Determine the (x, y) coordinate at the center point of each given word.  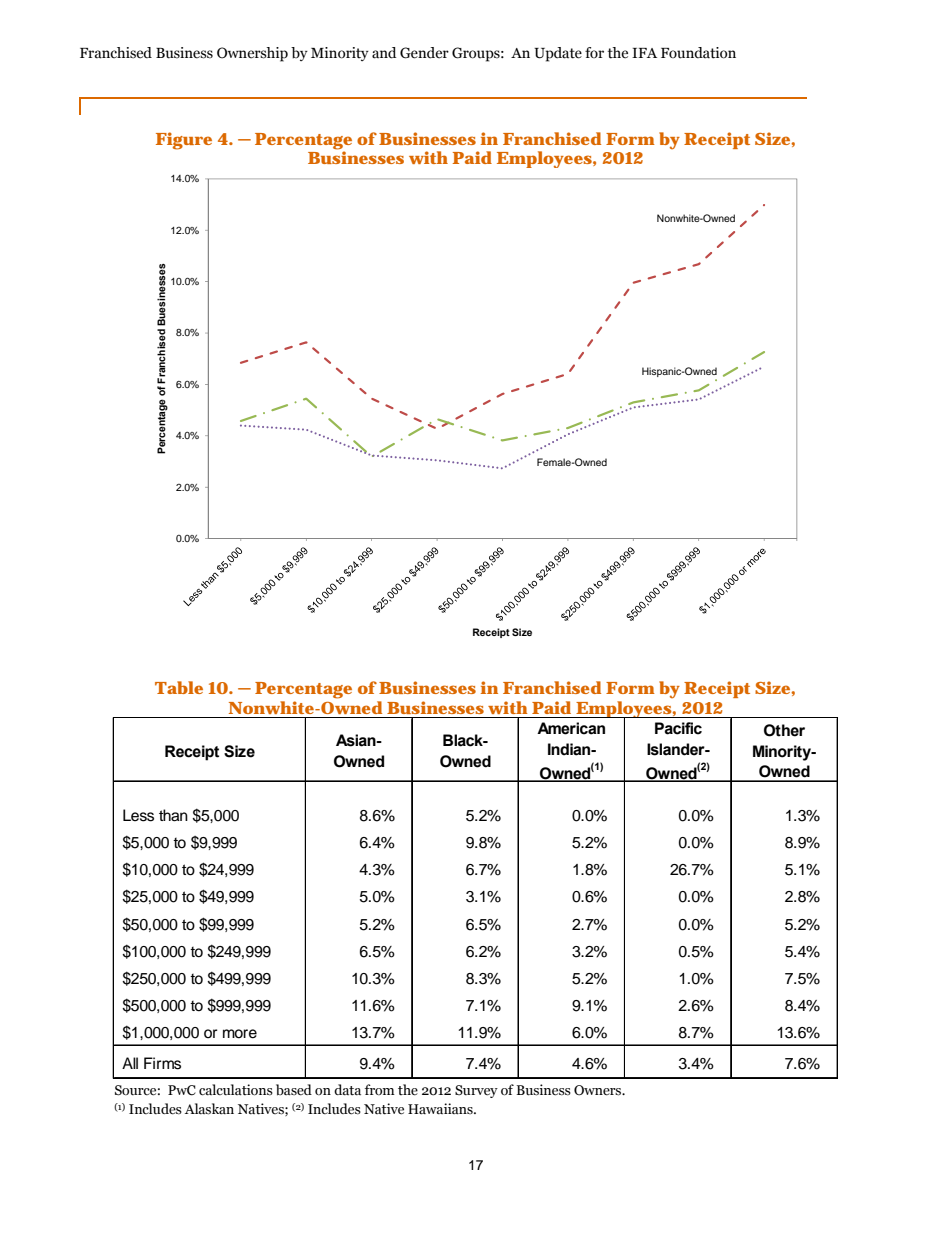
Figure (184, 141)
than (173, 815)
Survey (476, 1091)
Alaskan (209, 1109)
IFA (644, 53)
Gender (424, 53)
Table (179, 687)
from (380, 1089)
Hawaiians (441, 1109)
